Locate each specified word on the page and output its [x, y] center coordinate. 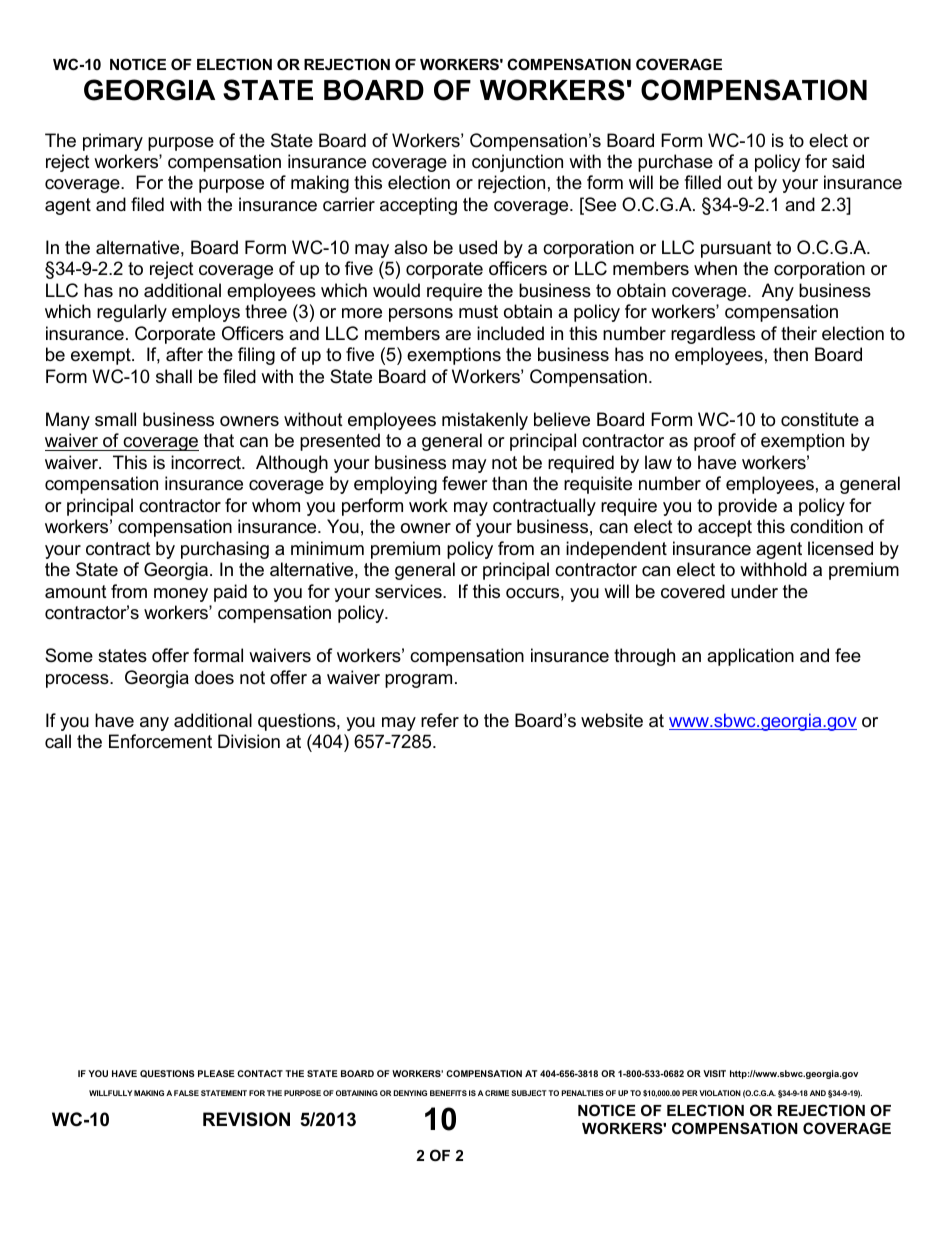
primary [113, 142]
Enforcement [160, 741]
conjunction [517, 163]
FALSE [186, 1093]
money [181, 595]
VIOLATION [720, 1093]
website [612, 720]
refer [440, 720]
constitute [820, 419]
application [750, 657]
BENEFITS [448, 1093]
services [409, 591]
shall [174, 376]
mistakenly [485, 421]
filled [702, 182]
